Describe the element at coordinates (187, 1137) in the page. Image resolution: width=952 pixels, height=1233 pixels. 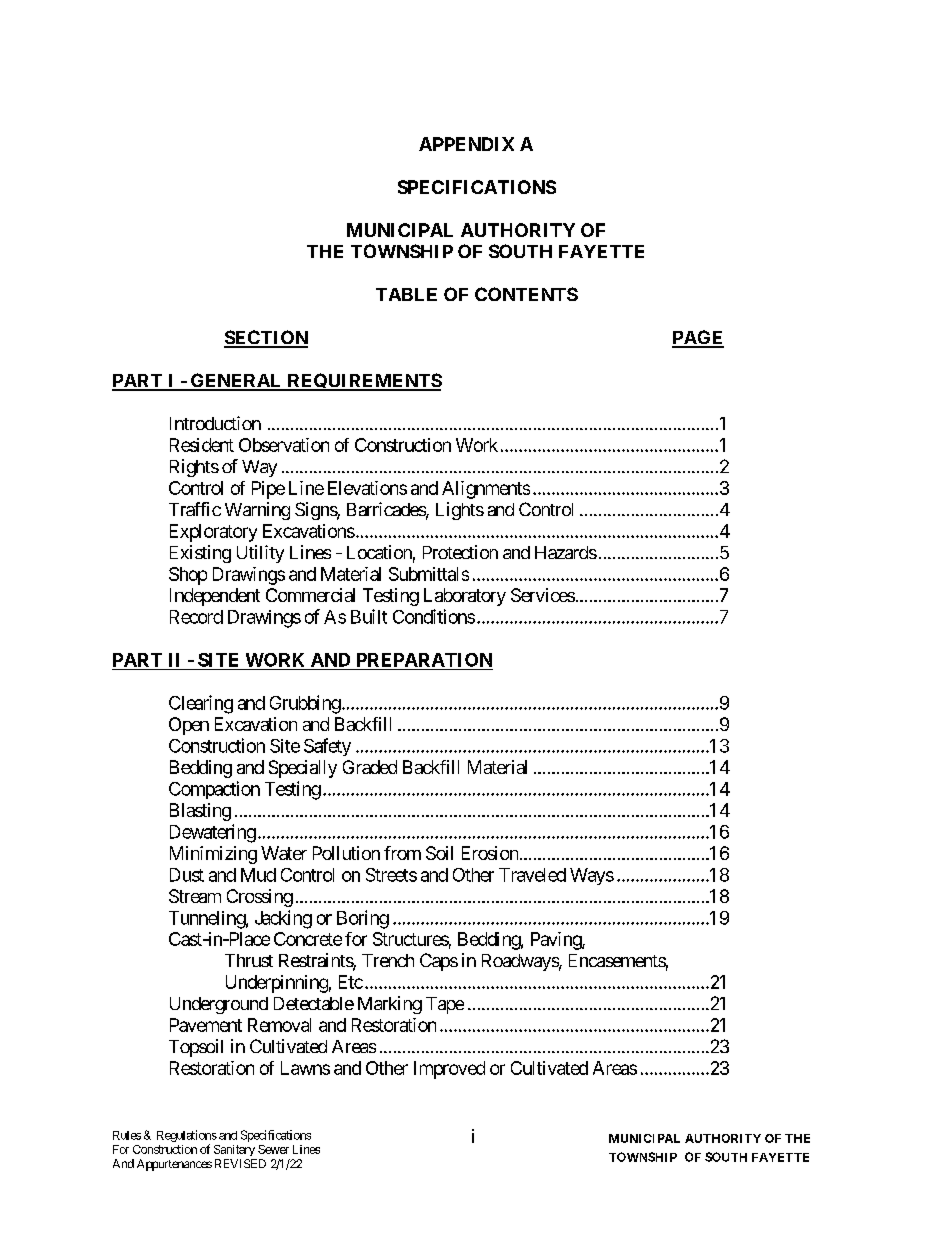
I see `Regulations` at that location.
